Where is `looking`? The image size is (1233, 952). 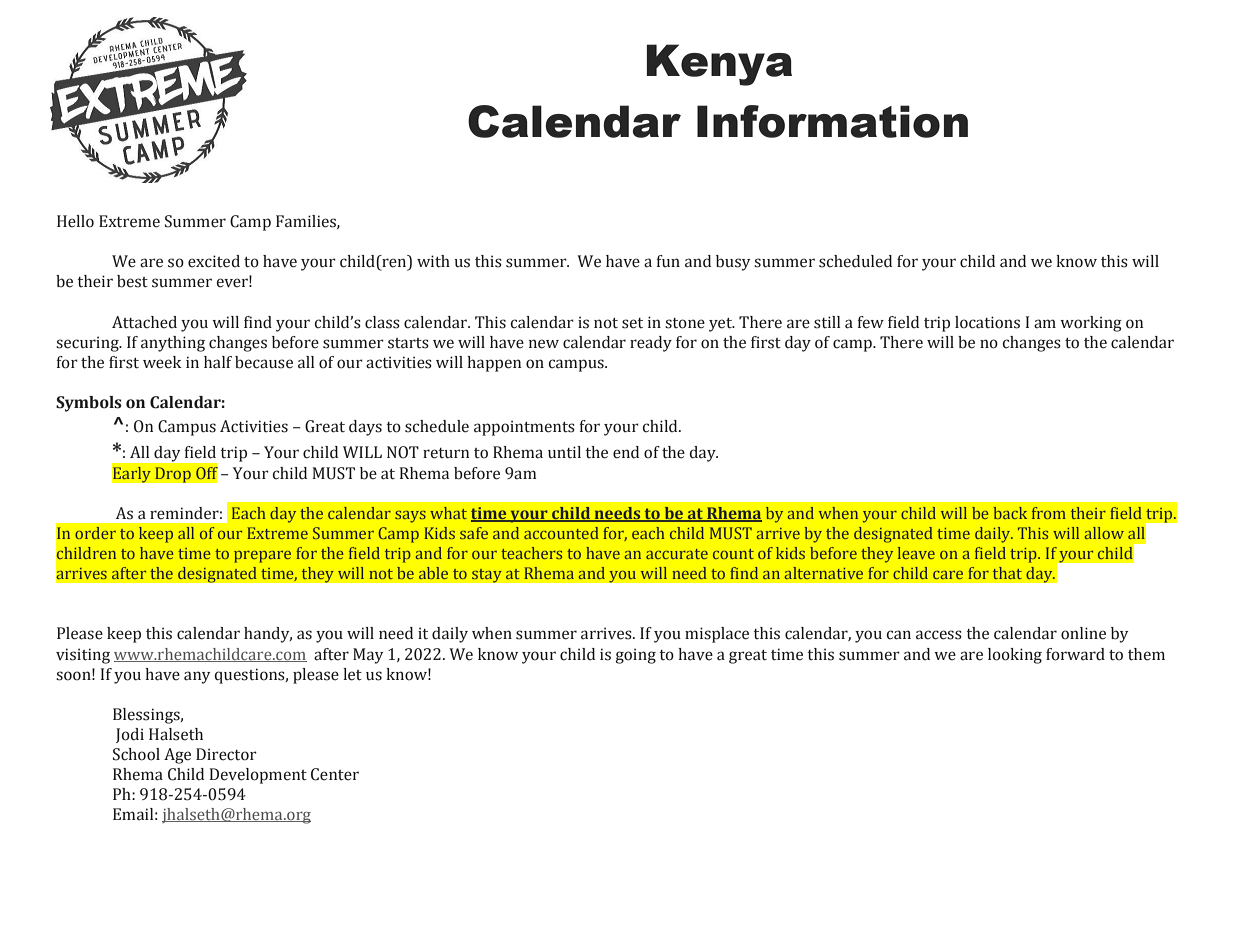
looking is located at coordinates (1015, 656).
